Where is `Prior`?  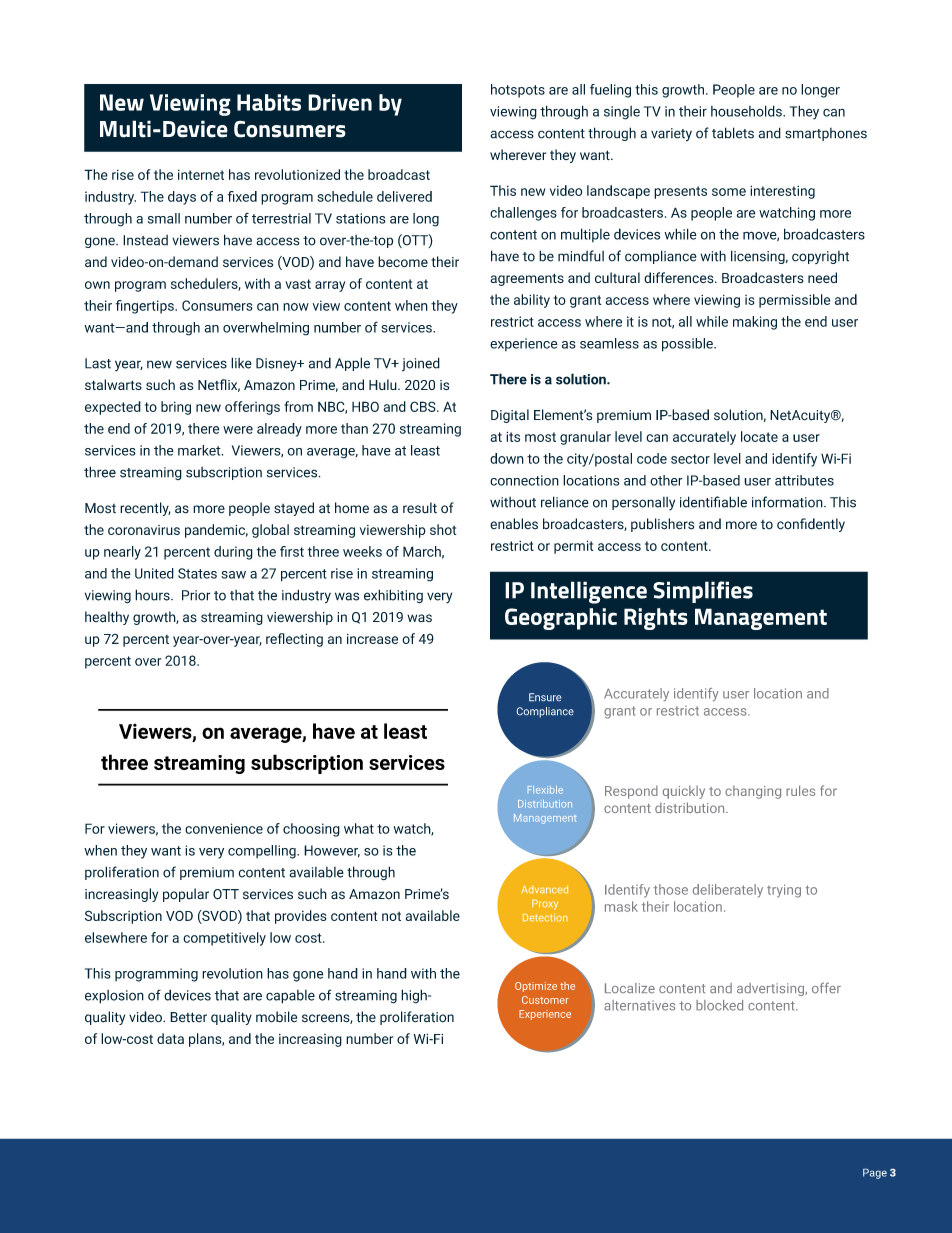
Prior is located at coordinates (196, 595).
